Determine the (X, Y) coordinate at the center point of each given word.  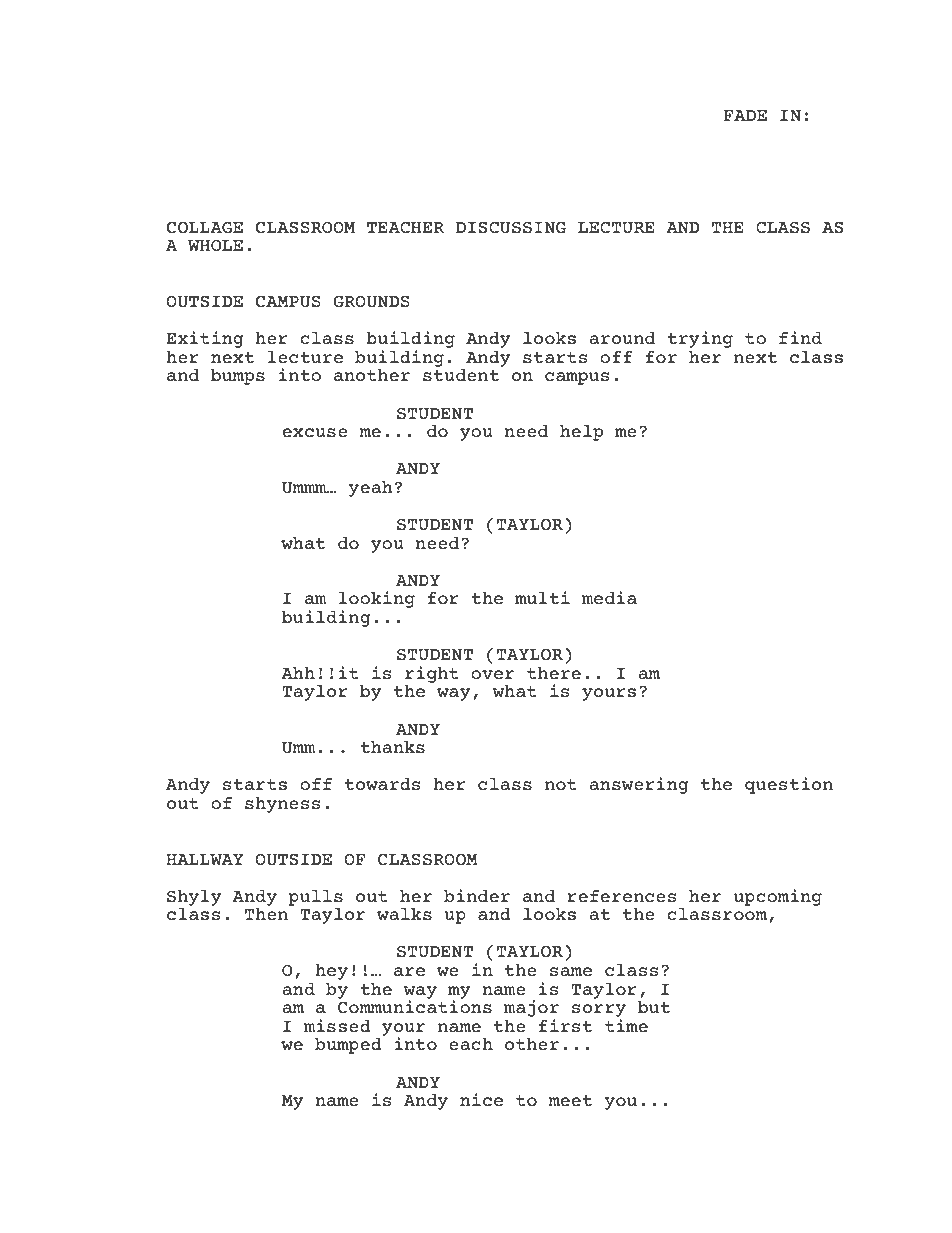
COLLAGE (205, 227)
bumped (348, 1045)
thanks (392, 747)
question (789, 785)
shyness (283, 805)
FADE (745, 115)
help (581, 433)
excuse (315, 432)
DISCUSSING (511, 227)
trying (700, 339)
